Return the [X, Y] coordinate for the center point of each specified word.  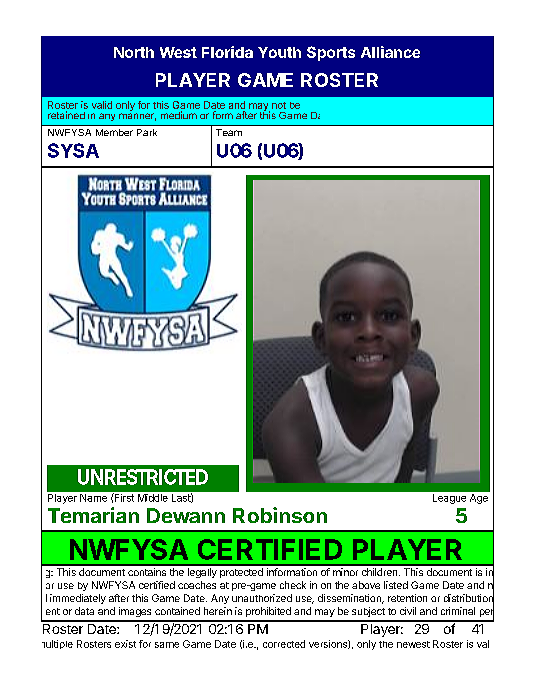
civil [408, 611]
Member [114, 132]
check [293, 585]
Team [229, 132]
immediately [78, 599]
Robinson [280, 515]
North [134, 52]
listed [396, 585]
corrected [284, 644]
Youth [279, 52]
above [366, 585]
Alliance [390, 52]
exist [125, 644]
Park [147, 132]
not [279, 105]
